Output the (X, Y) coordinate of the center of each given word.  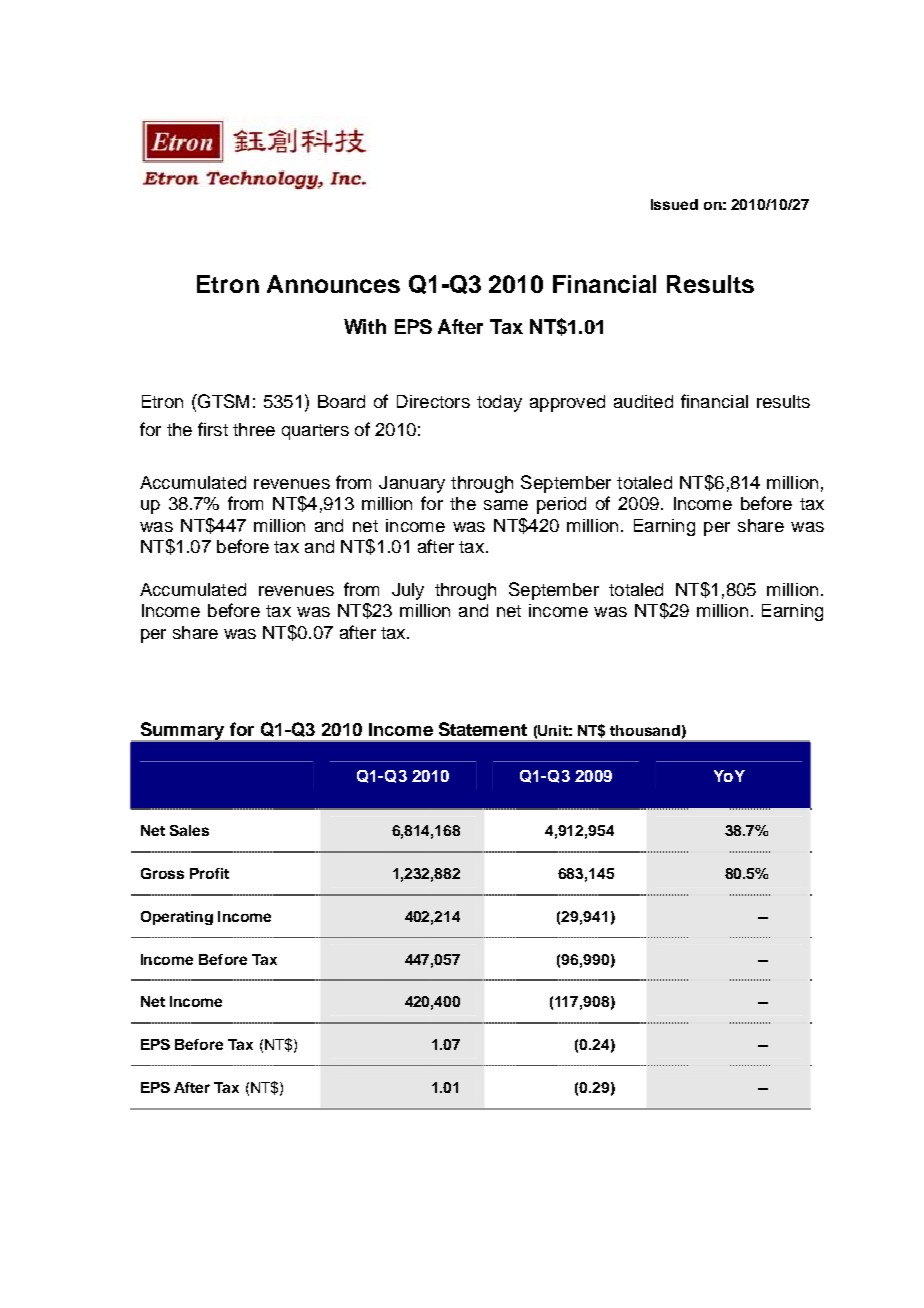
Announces (333, 284)
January (412, 484)
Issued (674, 204)
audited (643, 401)
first (213, 429)
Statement (483, 729)
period (561, 505)
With (365, 326)
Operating (177, 918)
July (408, 591)
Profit (209, 873)
